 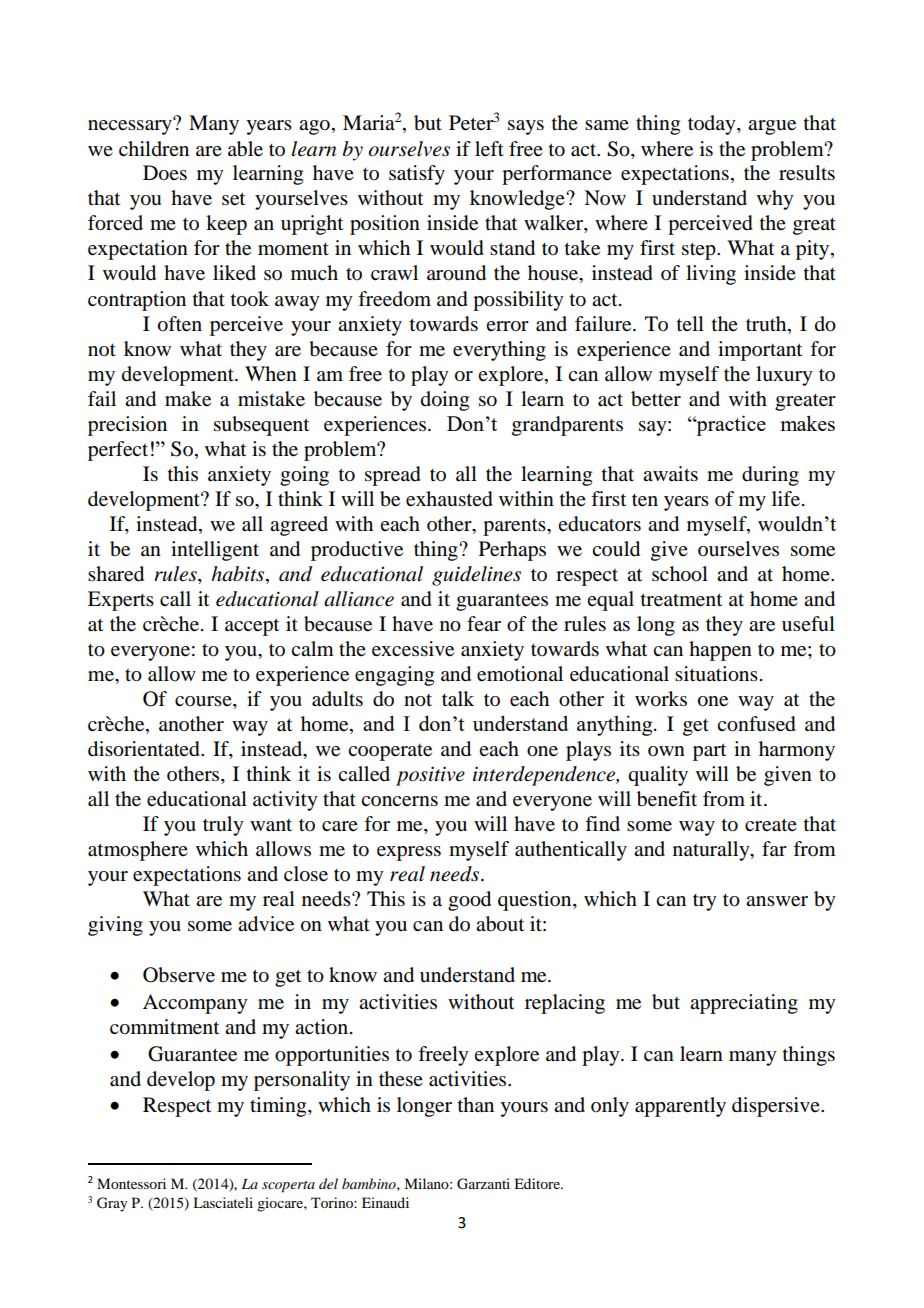 What do you see at coordinates (165, 173) in the screenshot?
I see `Does` at bounding box center [165, 173].
